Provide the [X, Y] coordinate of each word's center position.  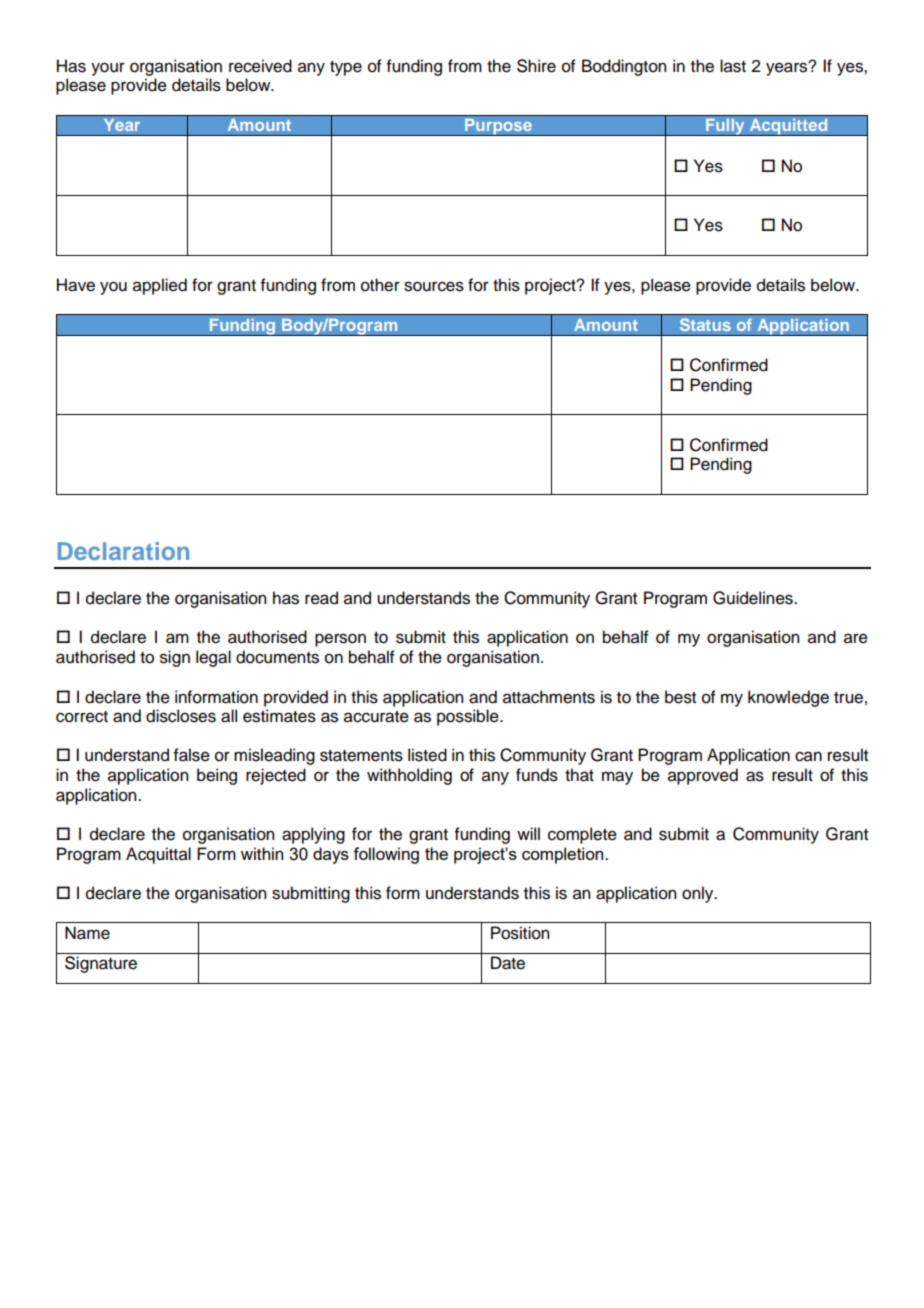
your [108, 69]
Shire [536, 66]
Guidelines [754, 598]
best [680, 697]
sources [434, 286]
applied [160, 286]
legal [213, 658]
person [340, 640]
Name [87, 933]
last [733, 66]
